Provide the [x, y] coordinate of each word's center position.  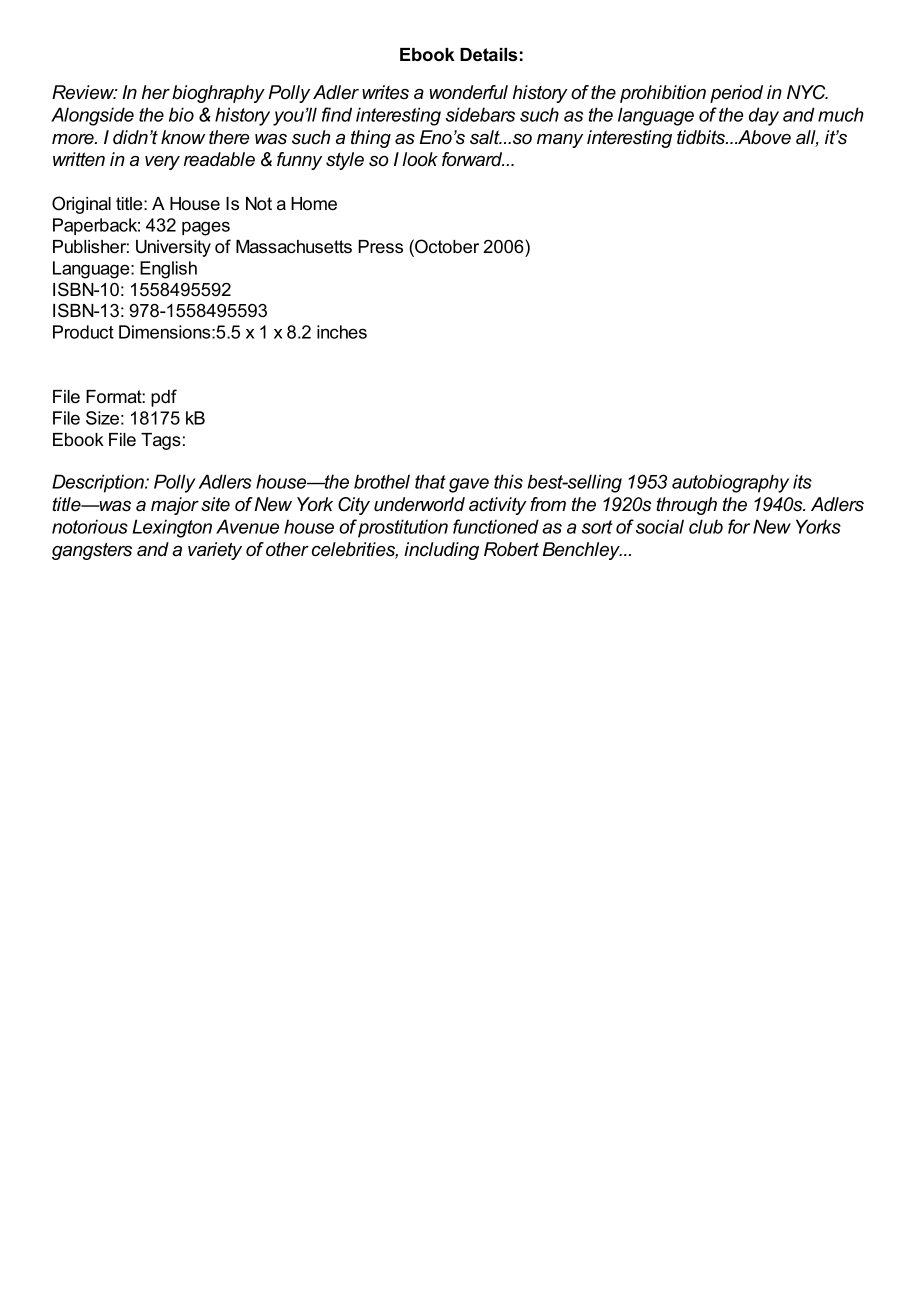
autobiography [730, 483]
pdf [164, 398]
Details [488, 55]
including [441, 551]
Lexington [172, 528]
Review [84, 92]
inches [342, 332]
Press [380, 247]
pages [206, 228]
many [560, 141]
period [736, 94]
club [706, 526]
